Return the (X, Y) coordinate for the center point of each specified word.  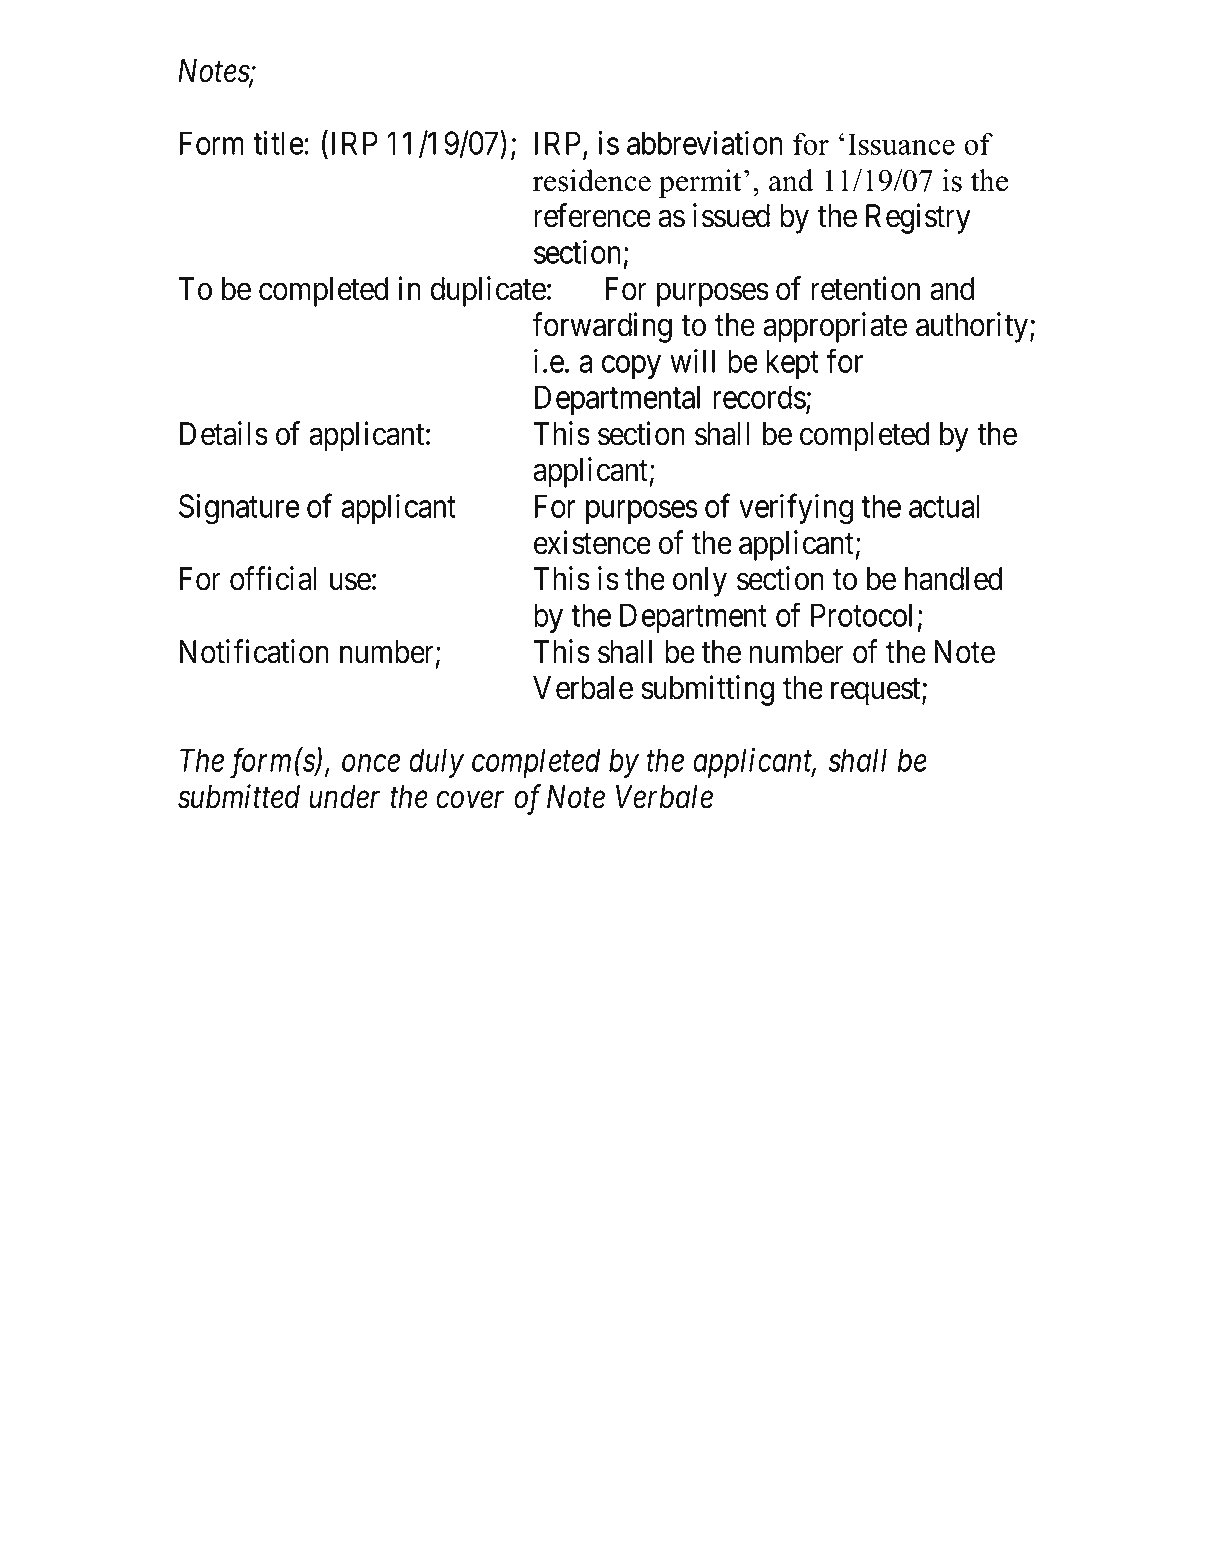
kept (792, 364)
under (344, 797)
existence (592, 542)
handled (953, 579)
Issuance (901, 144)
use (350, 582)
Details (224, 433)
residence (592, 180)
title (278, 143)
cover (470, 800)
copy (631, 367)
